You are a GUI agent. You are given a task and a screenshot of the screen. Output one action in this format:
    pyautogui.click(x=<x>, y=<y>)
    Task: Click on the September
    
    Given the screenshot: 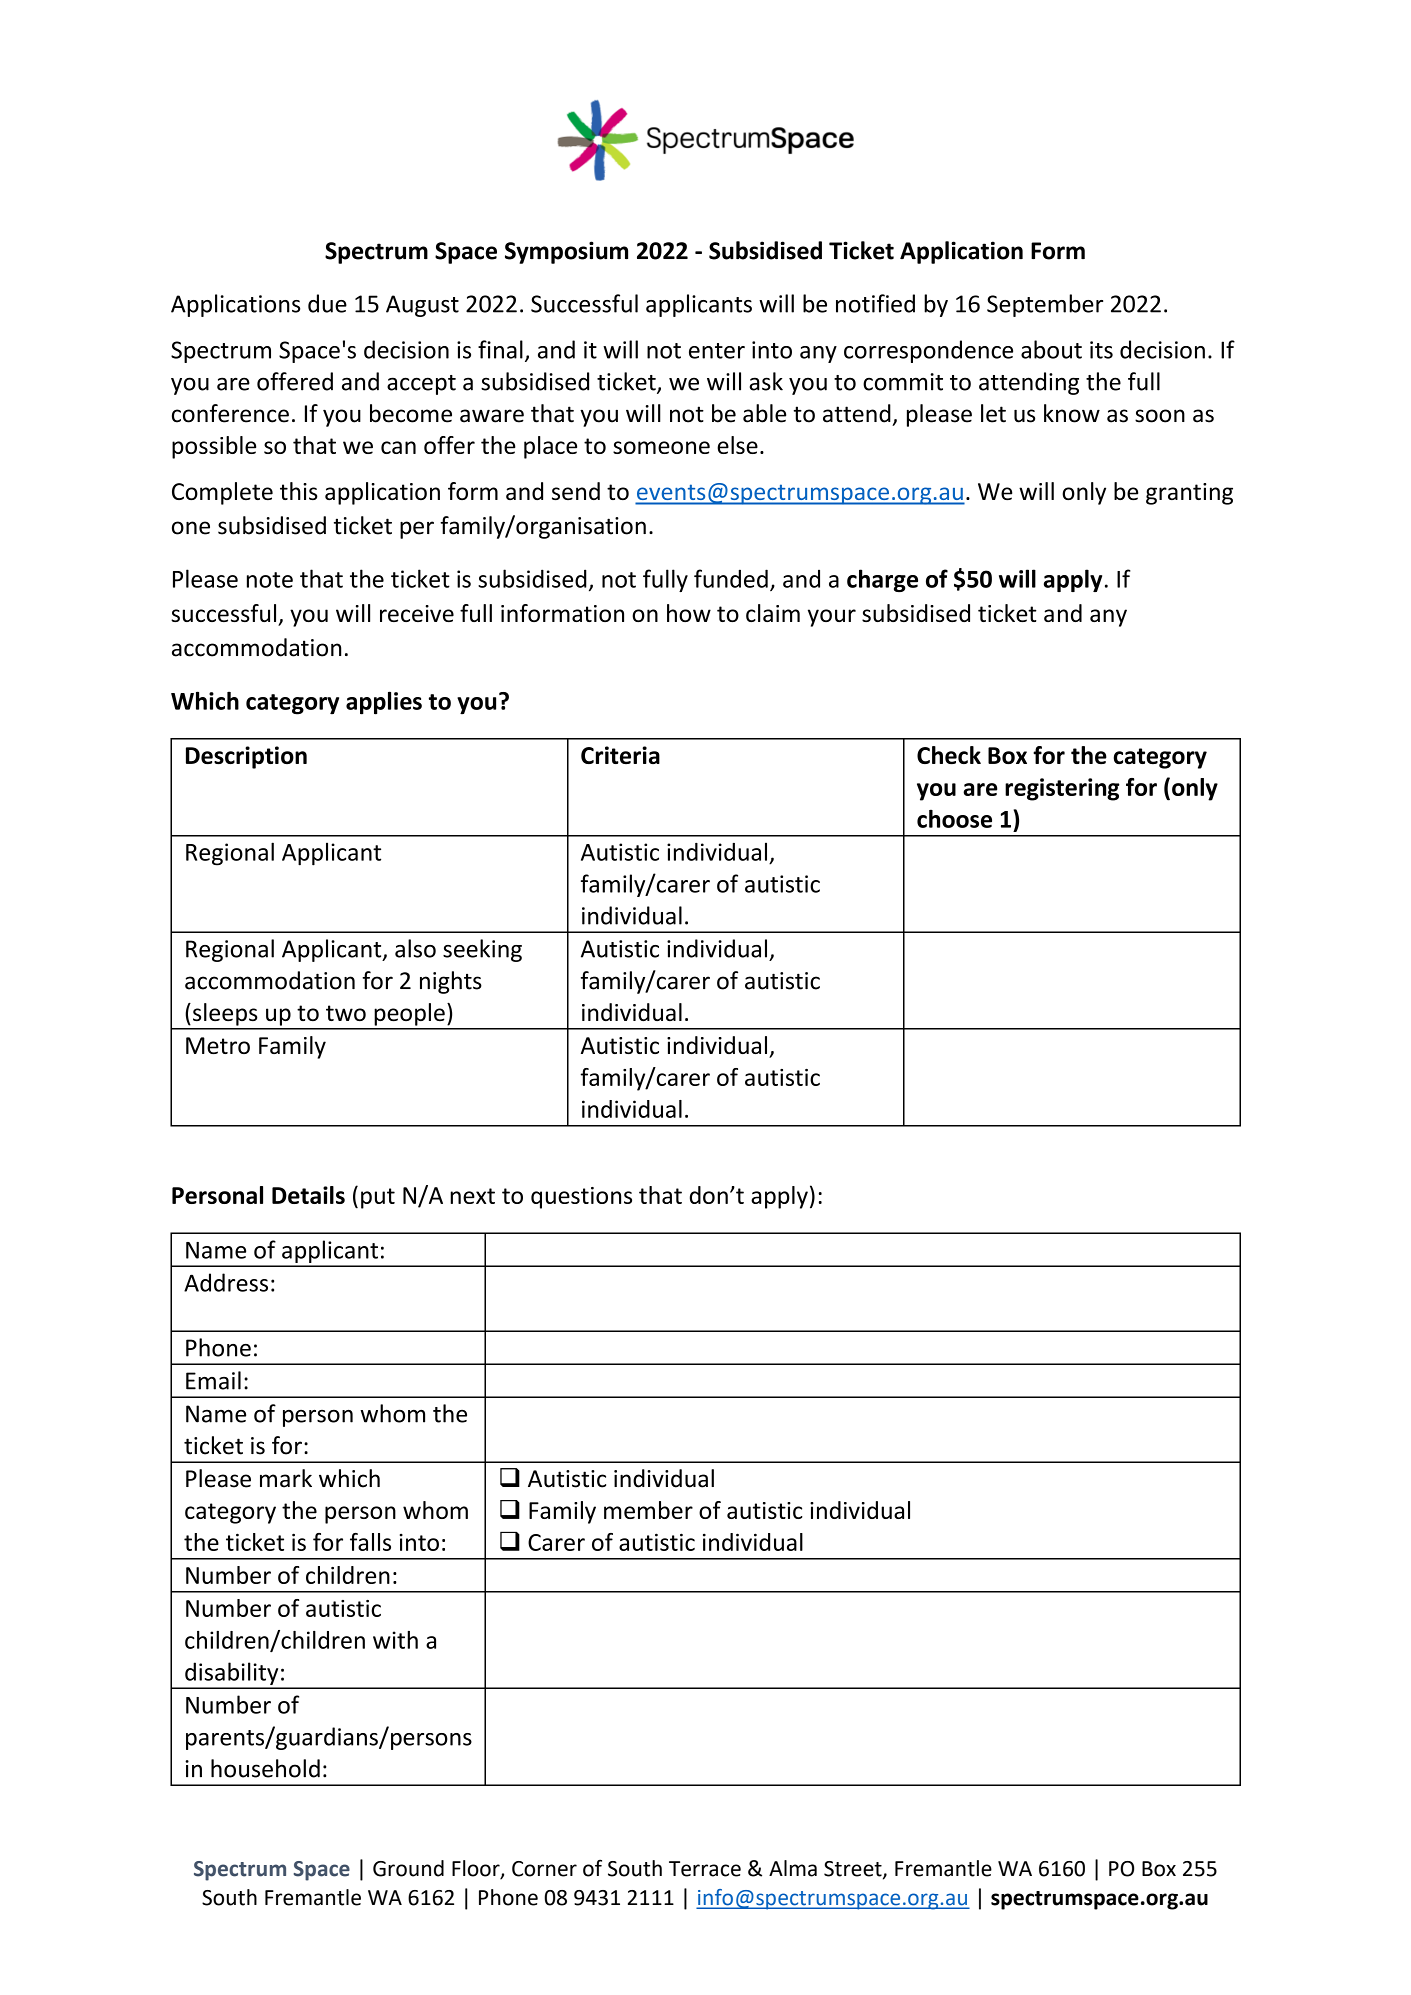 What is the action you would take?
    pyautogui.click(x=1045, y=305)
